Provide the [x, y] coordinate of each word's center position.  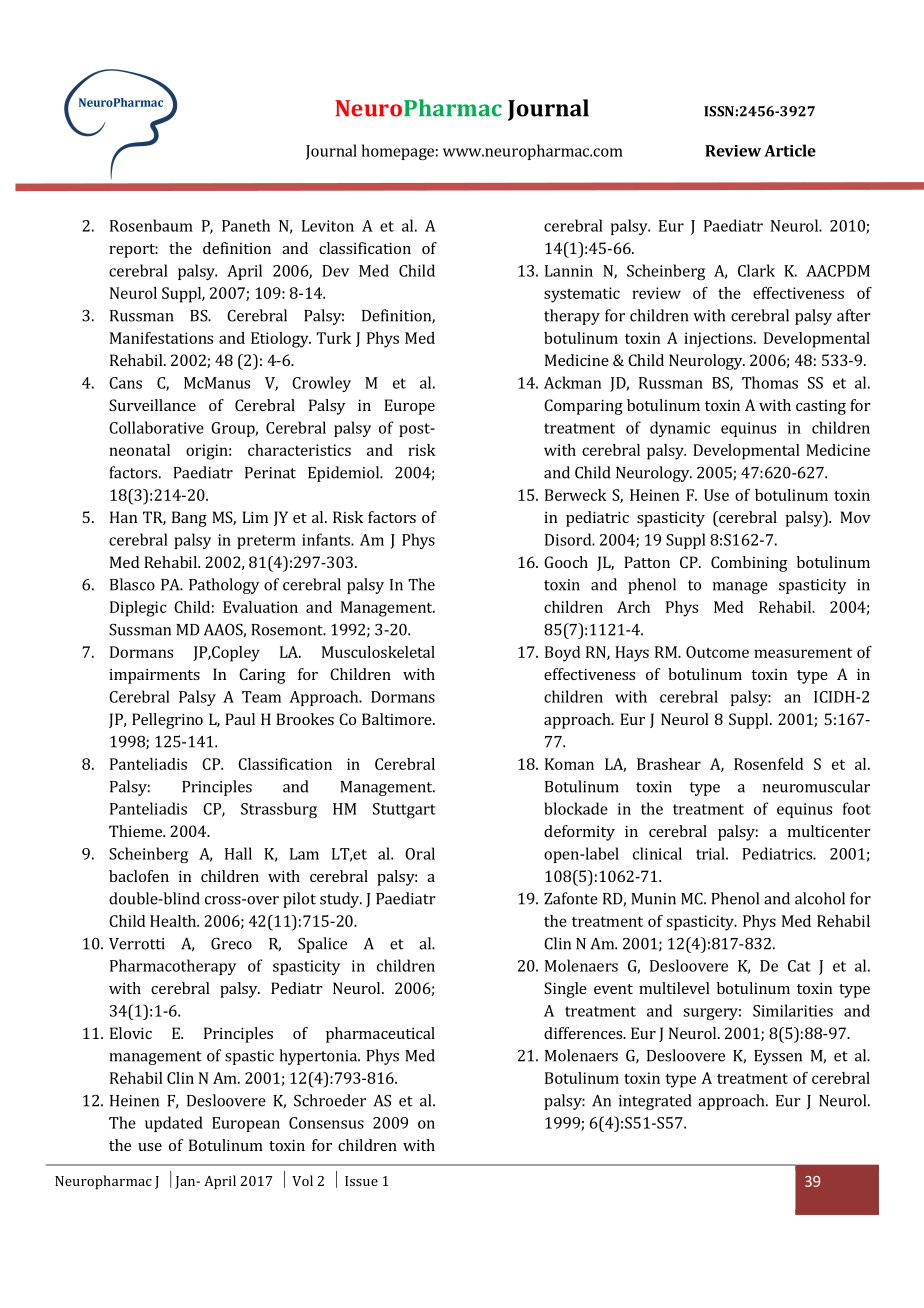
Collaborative [156, 427]
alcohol [820, 898]
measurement [803, 653]
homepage [398, 152]
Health [174, 921]
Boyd [562, 654]
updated [174, 1124]
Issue [361, 1181]
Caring [262, 676]
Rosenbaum [151, 225]
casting [821, 407]
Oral [420, 853]
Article [790, 150]
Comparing [583, 407]
